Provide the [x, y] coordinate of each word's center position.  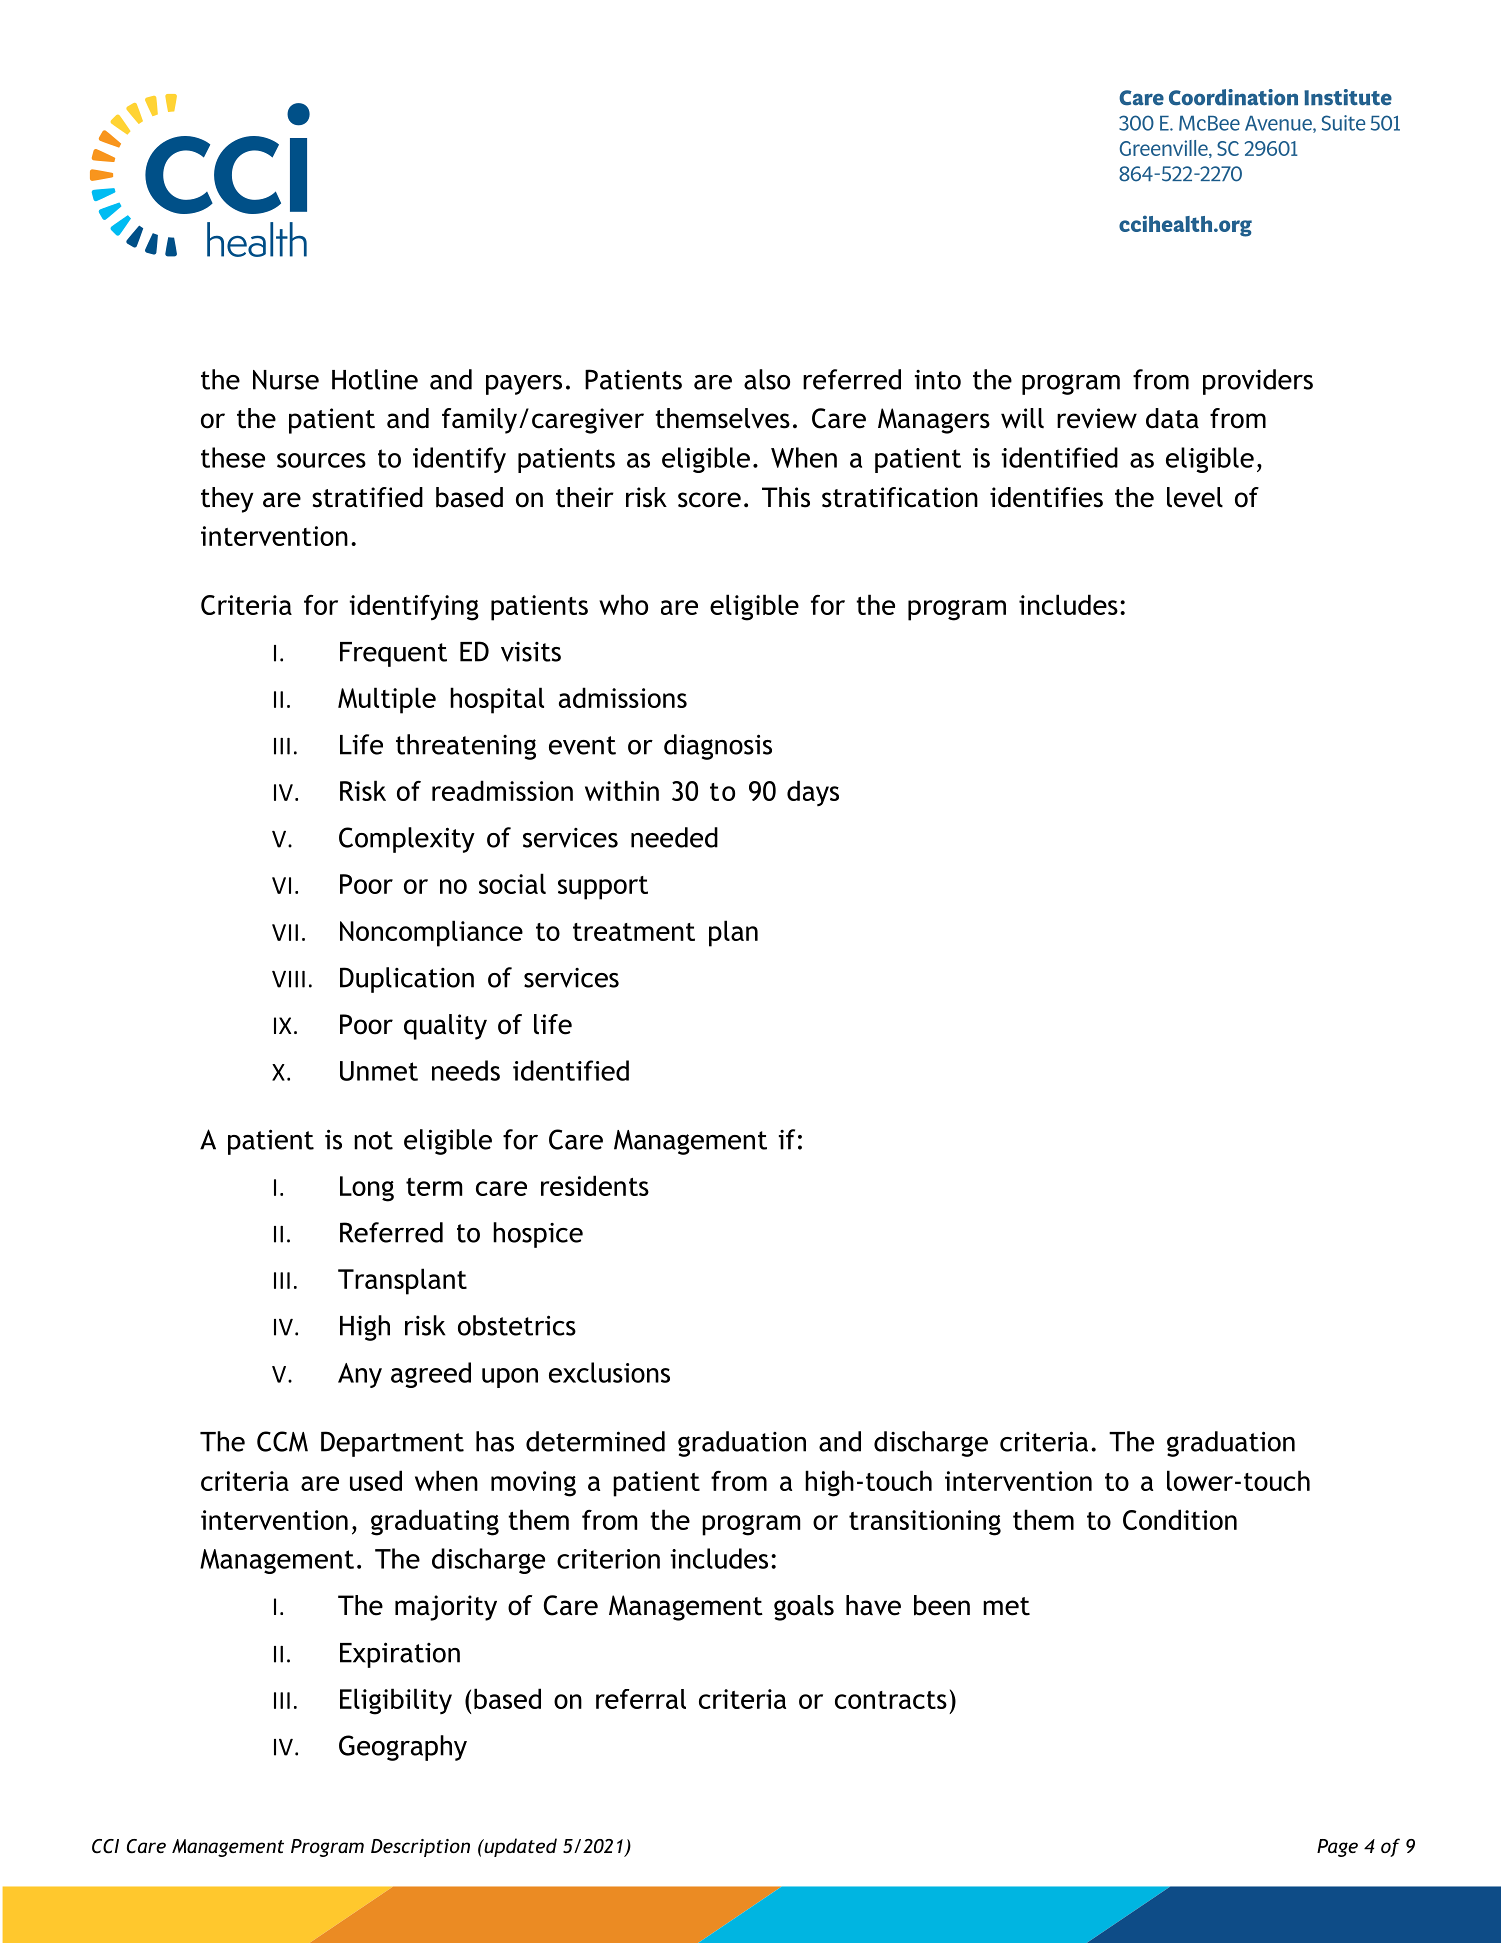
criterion [608, 1559]
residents [595, 1185]
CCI [105, 1846]
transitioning [925, 1523]
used [376, 1480]
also [767, 379]
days [813, 793]
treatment [634, 932]
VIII [288, 979]
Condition [1180, 1519]
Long [367, 1189]
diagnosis [718, 747]
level [1195, 497]
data [1172, 418]
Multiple [387, 700]
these [233, 457]
